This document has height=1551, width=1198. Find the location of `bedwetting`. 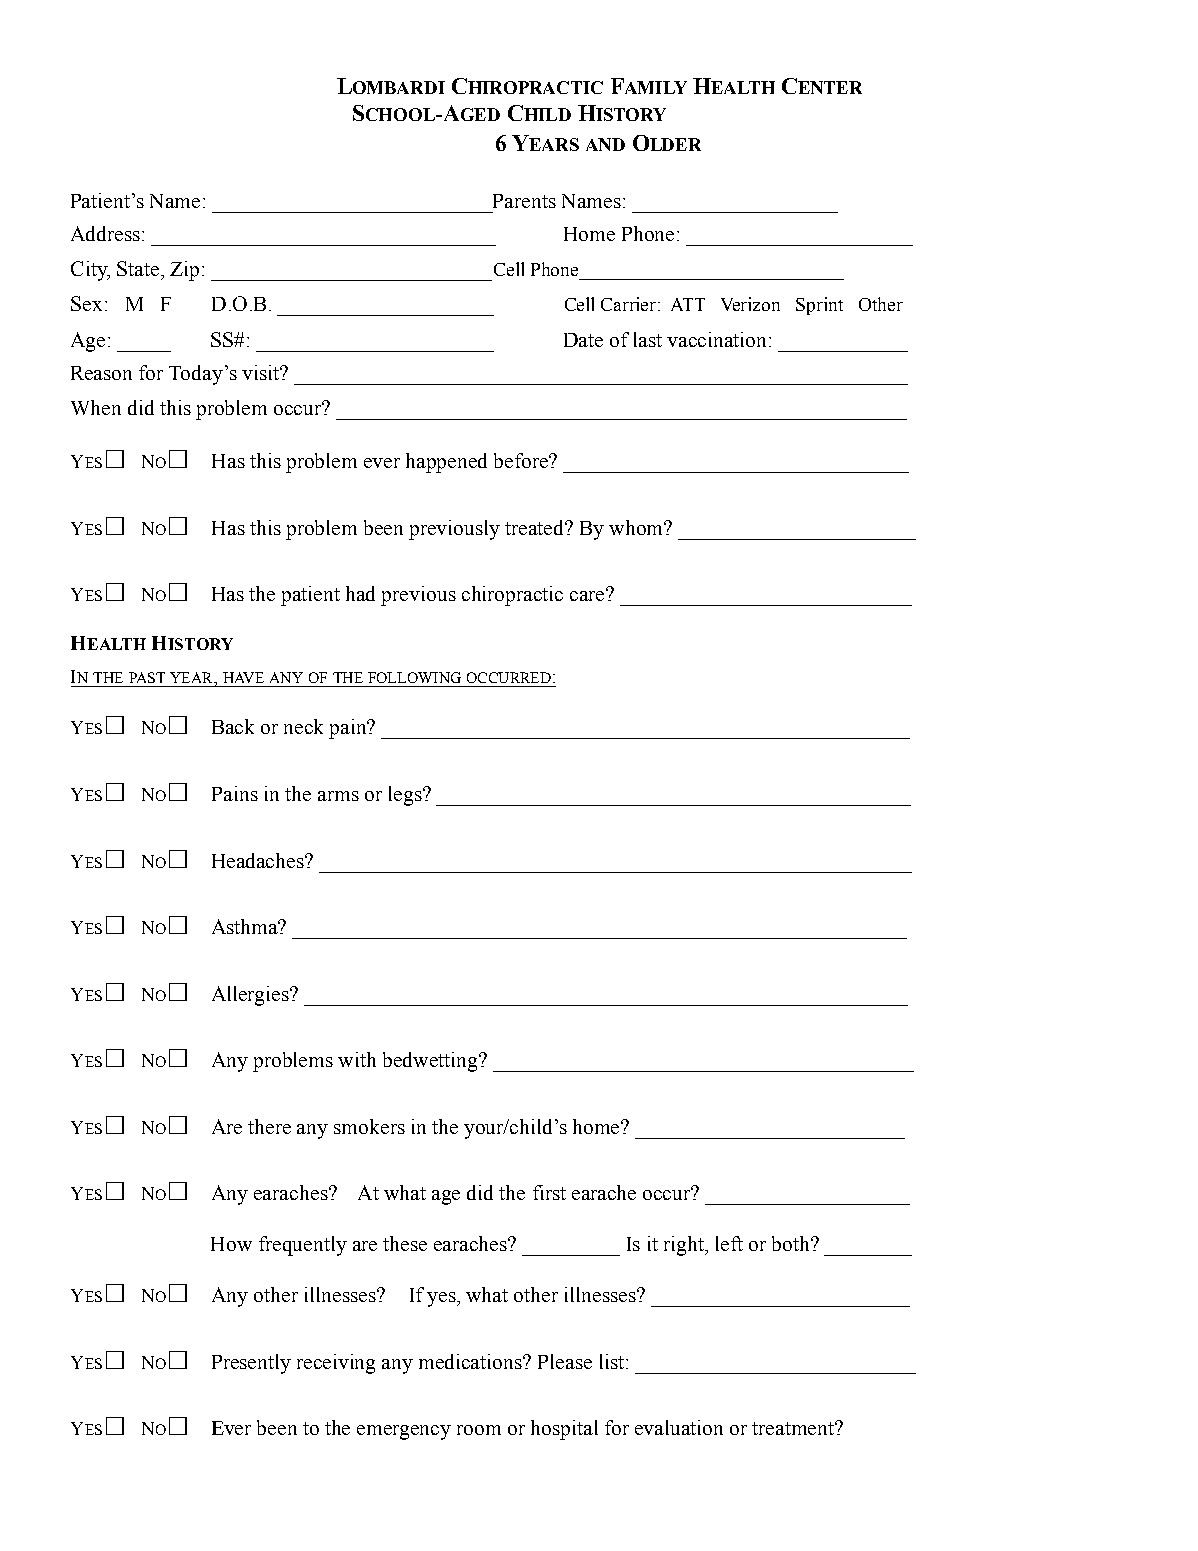

bedwetting is located at coordinates (432, 1062).
